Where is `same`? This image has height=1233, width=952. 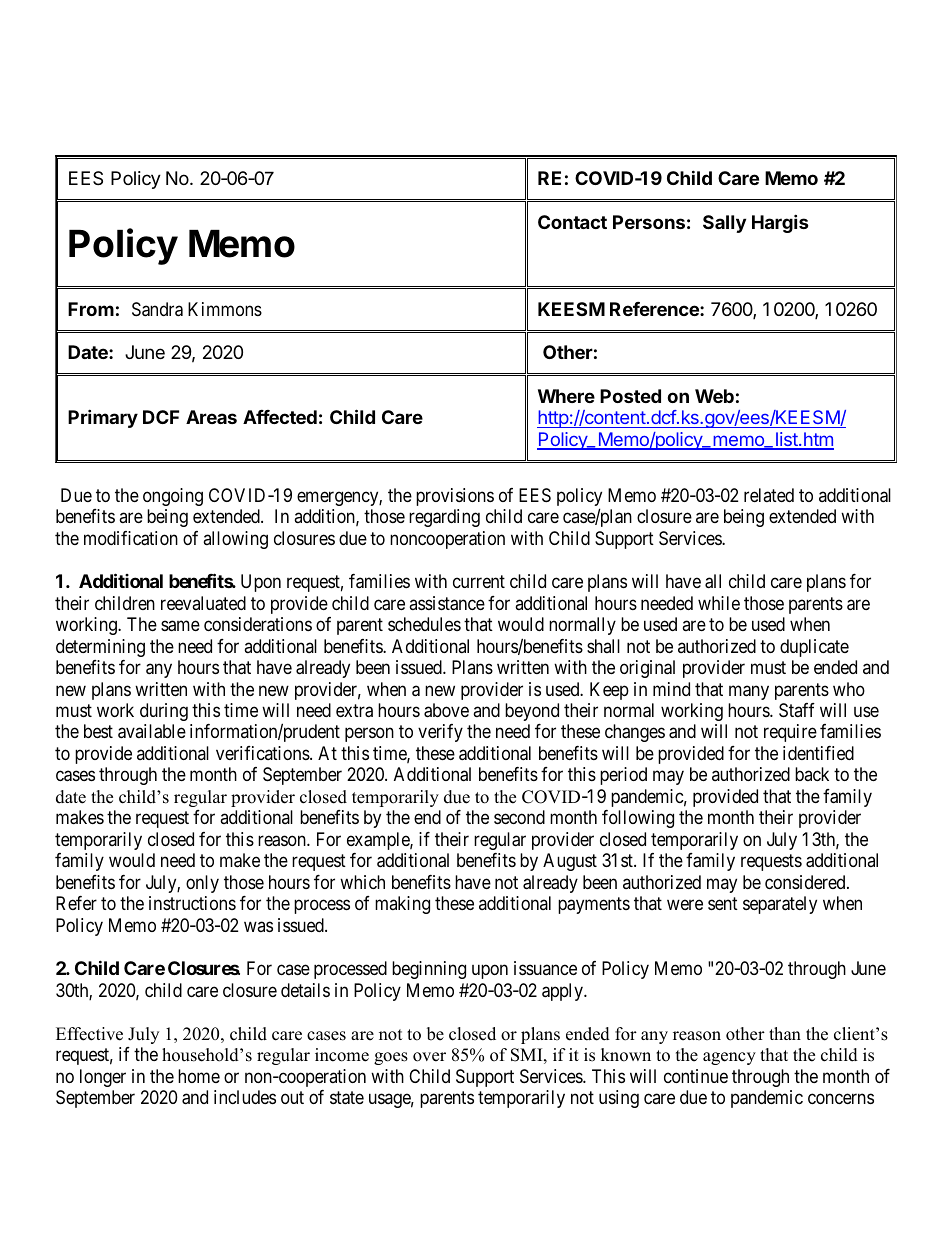
same is located at coordinates (180, 626).
